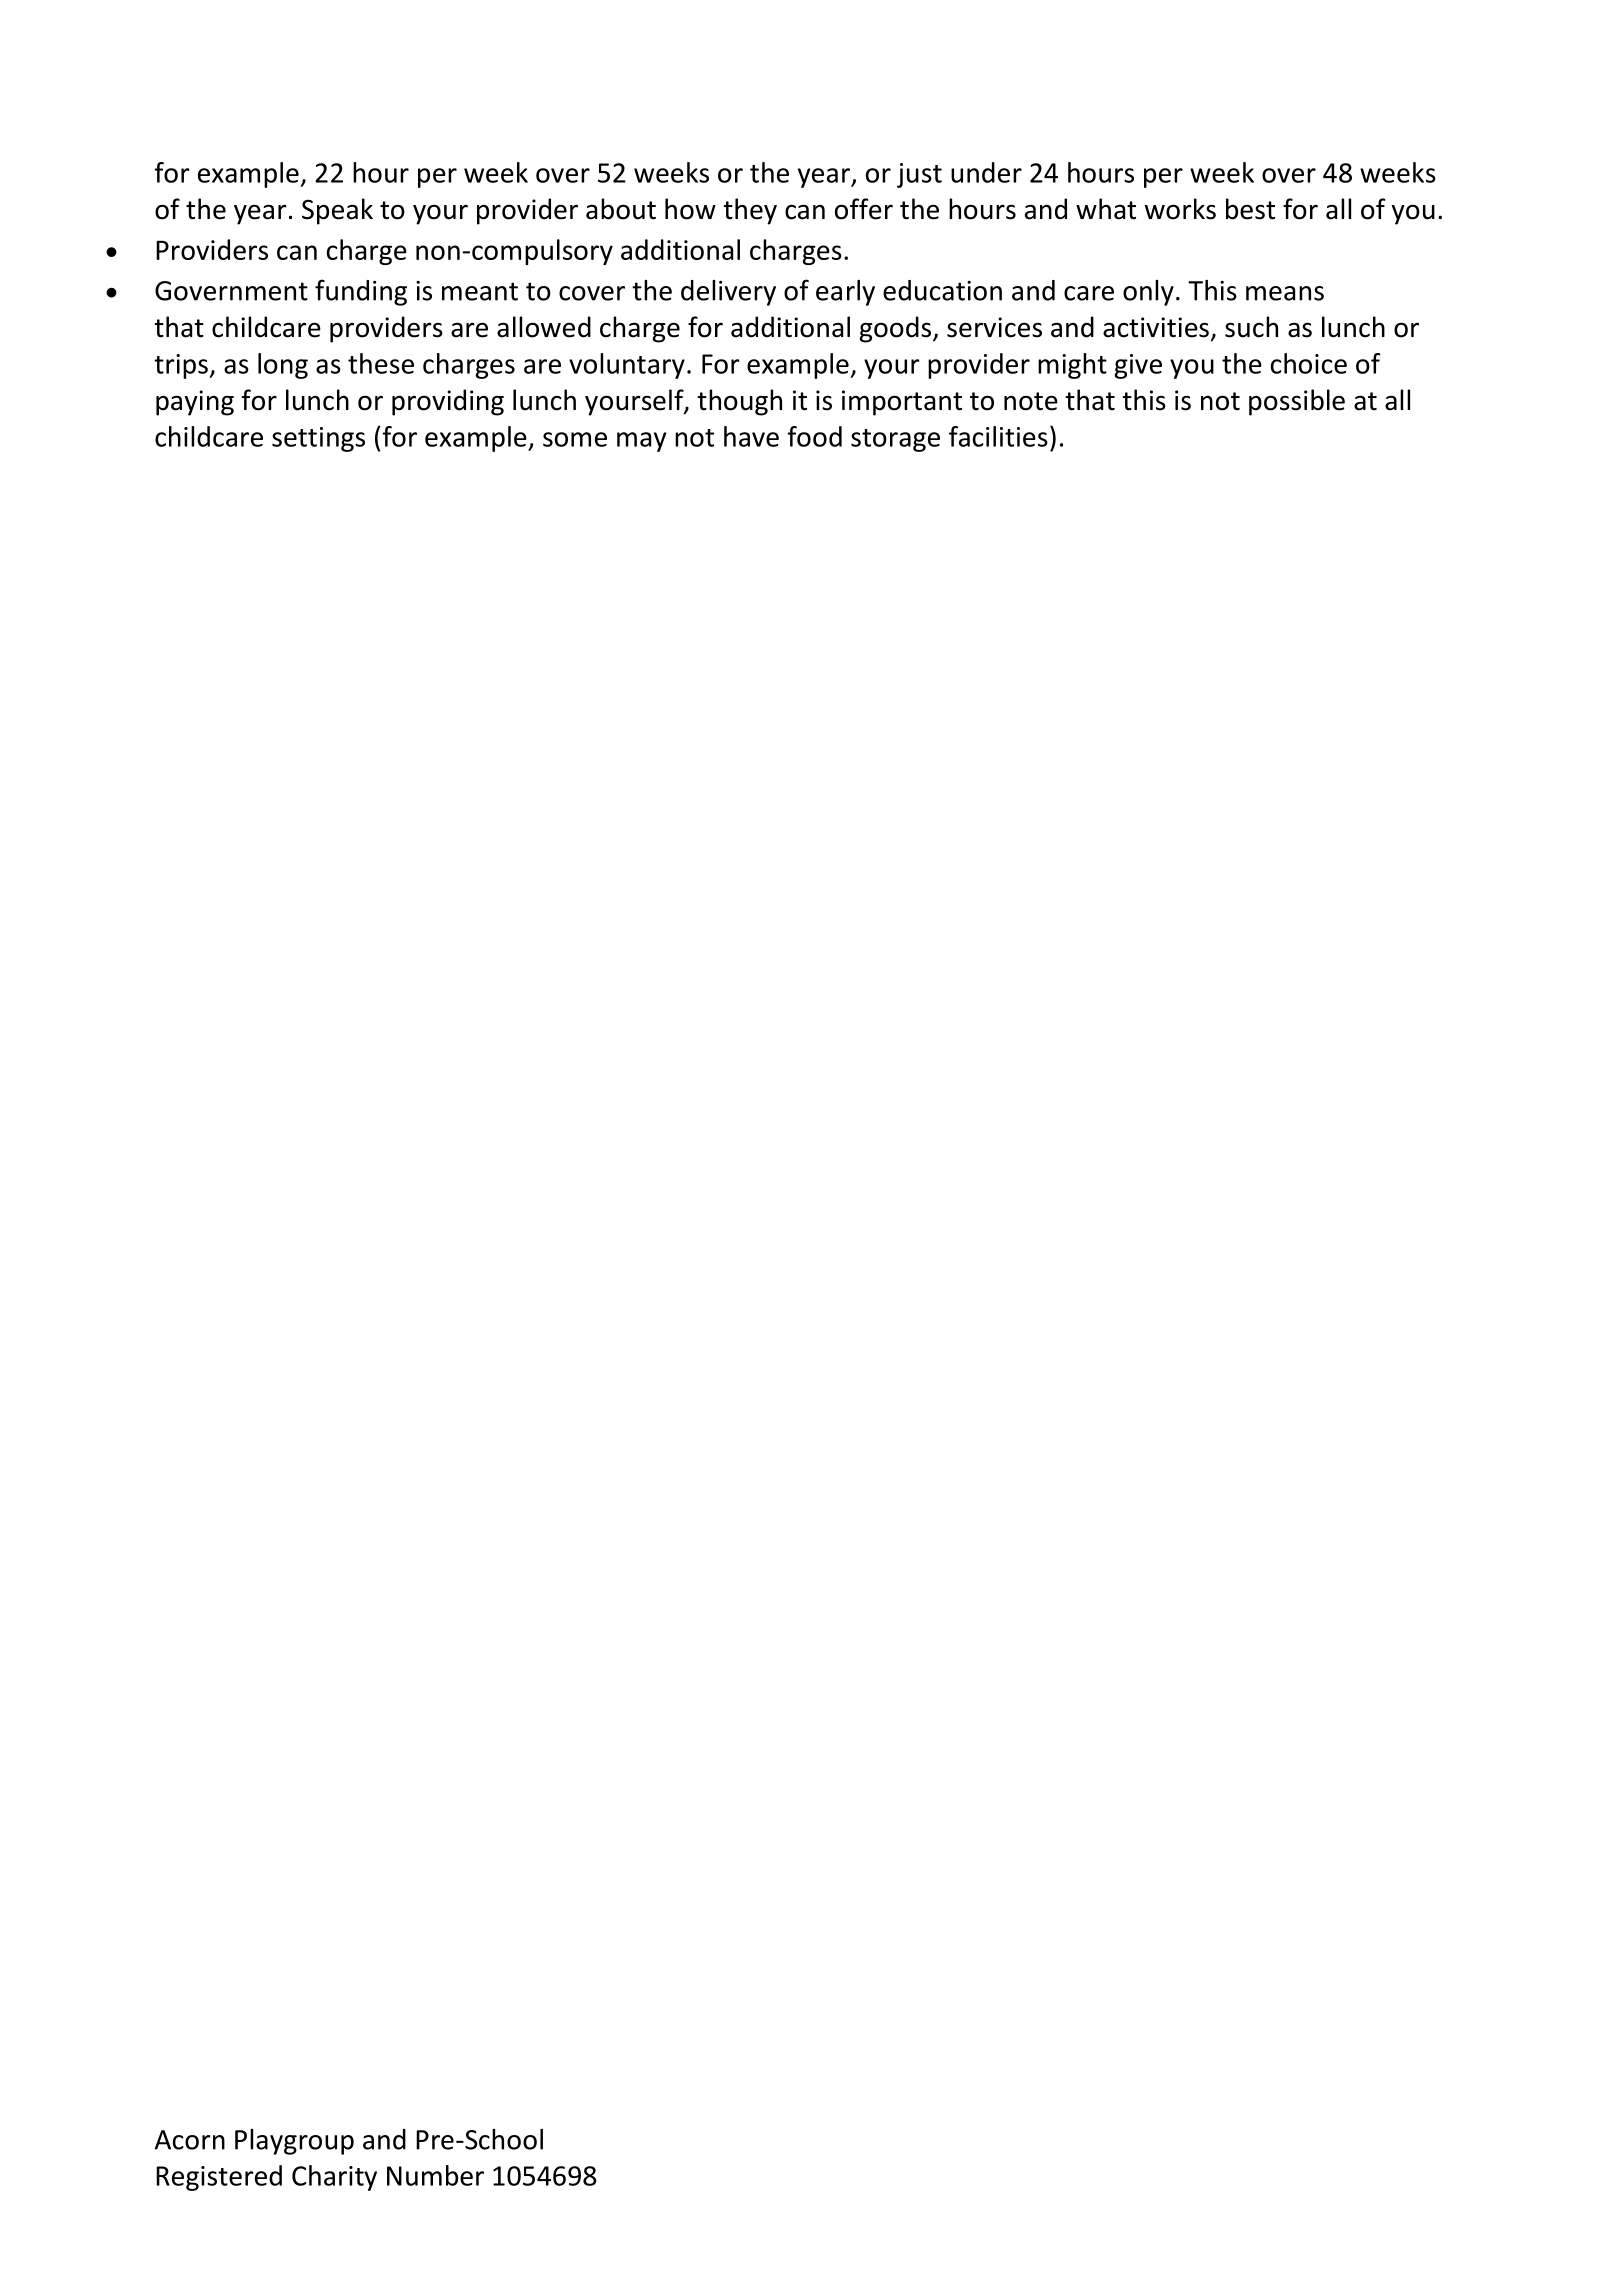 The width and height of the document is (1620, 2290). I want to click on Registered, so click(219, 2178).
